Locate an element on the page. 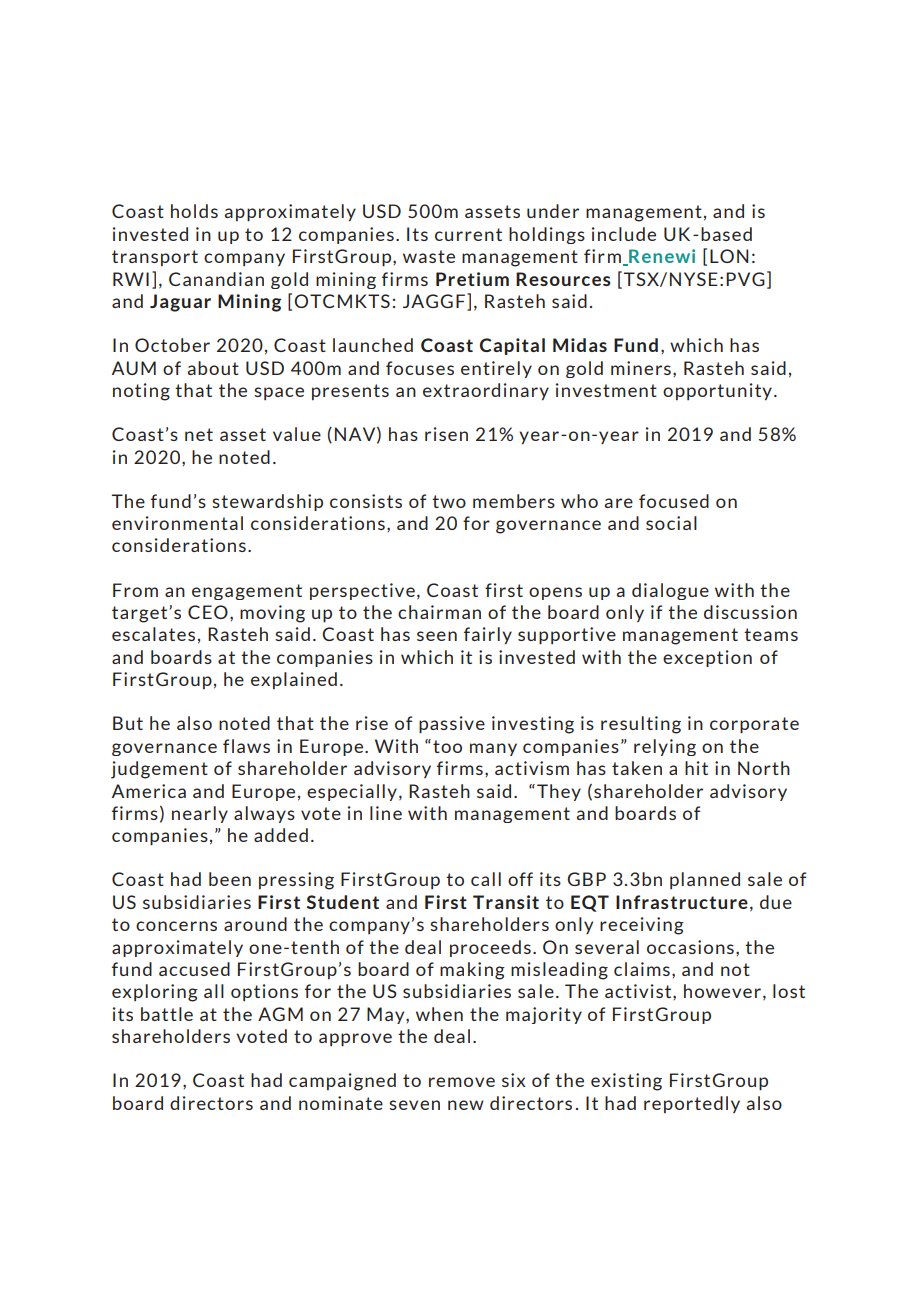 Image resolution: width=924 pixels, height=1309 pixels. LON is located at coordinates (729, 256).
